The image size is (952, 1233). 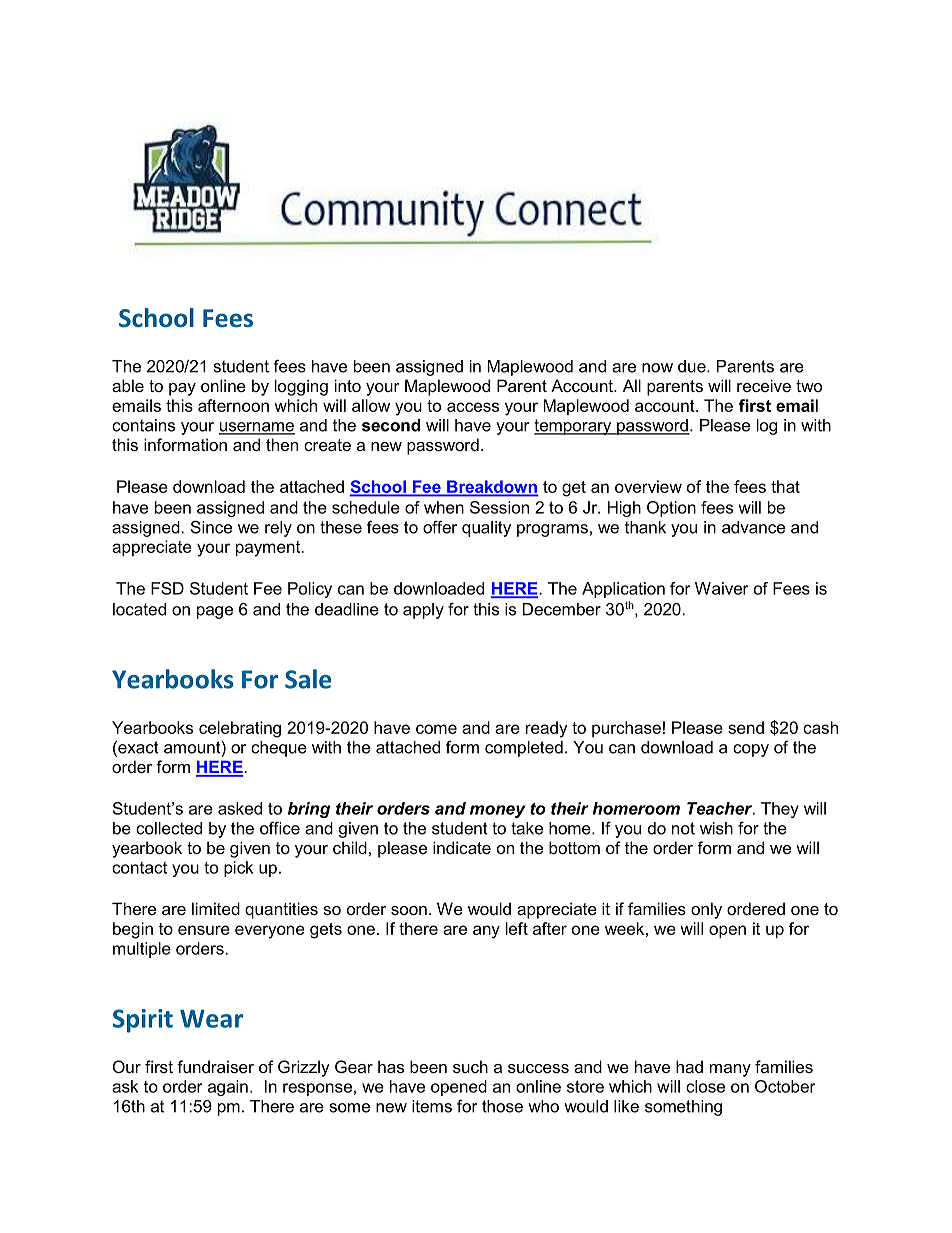 What do you see at coordinates (722, 588) in the screenshot?
I see `Waiver` at bounding box center [722, 588].
